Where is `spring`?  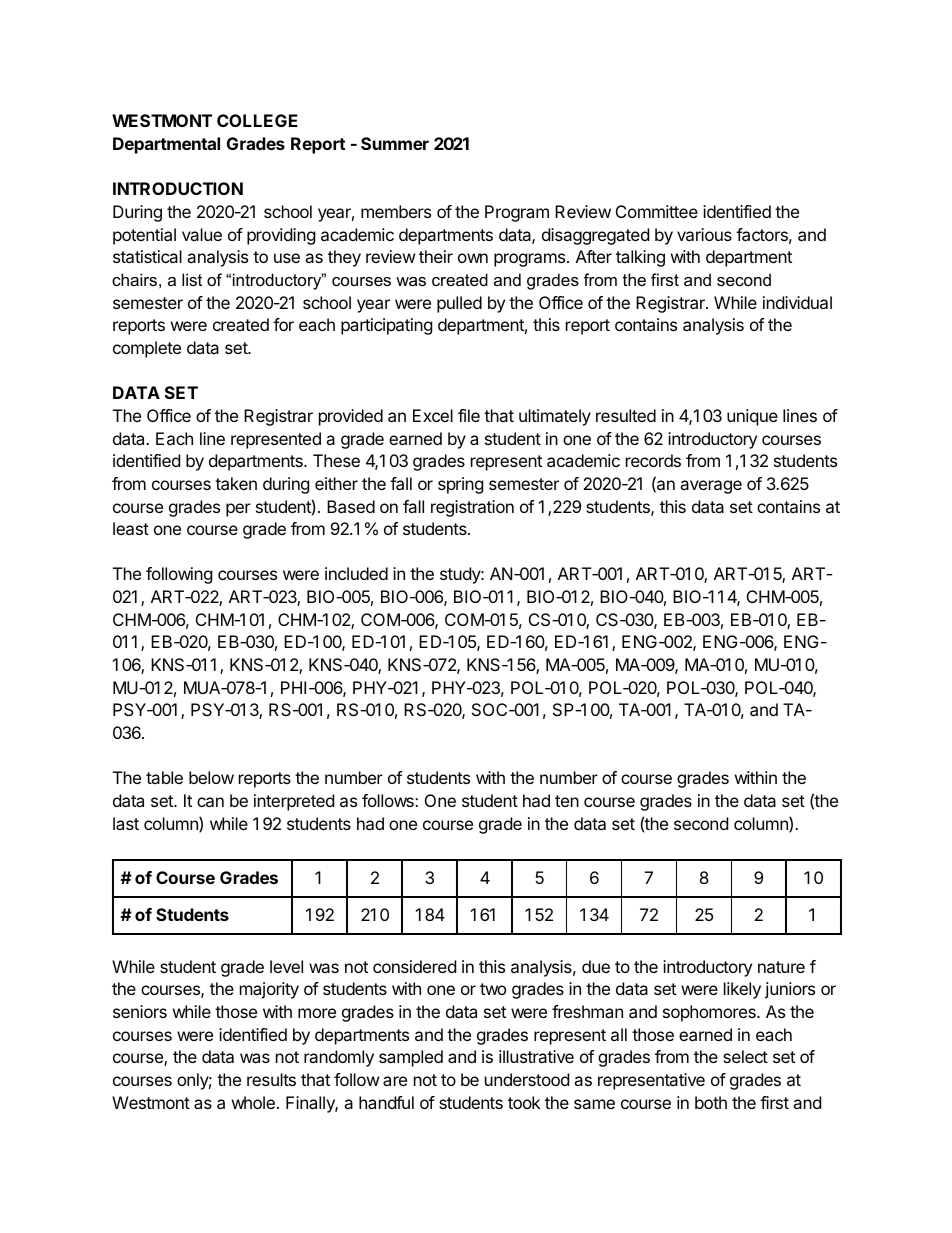
spring is located at coordinates (461, 485).
